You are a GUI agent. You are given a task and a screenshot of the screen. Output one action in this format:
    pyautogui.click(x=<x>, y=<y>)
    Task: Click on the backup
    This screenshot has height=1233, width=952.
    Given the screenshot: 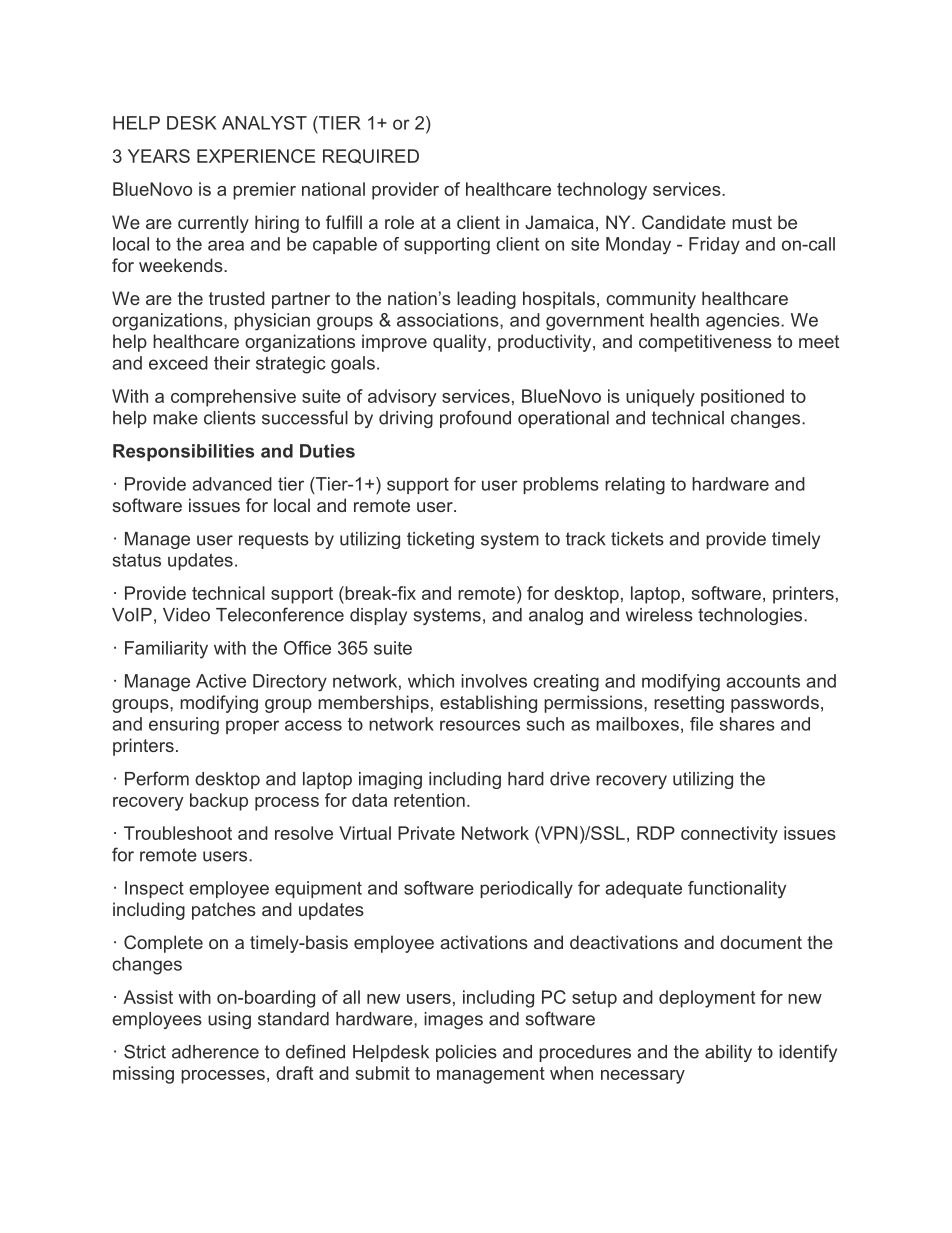 What is the action you would take?
    pyautogui.click(x=219, y=802)
